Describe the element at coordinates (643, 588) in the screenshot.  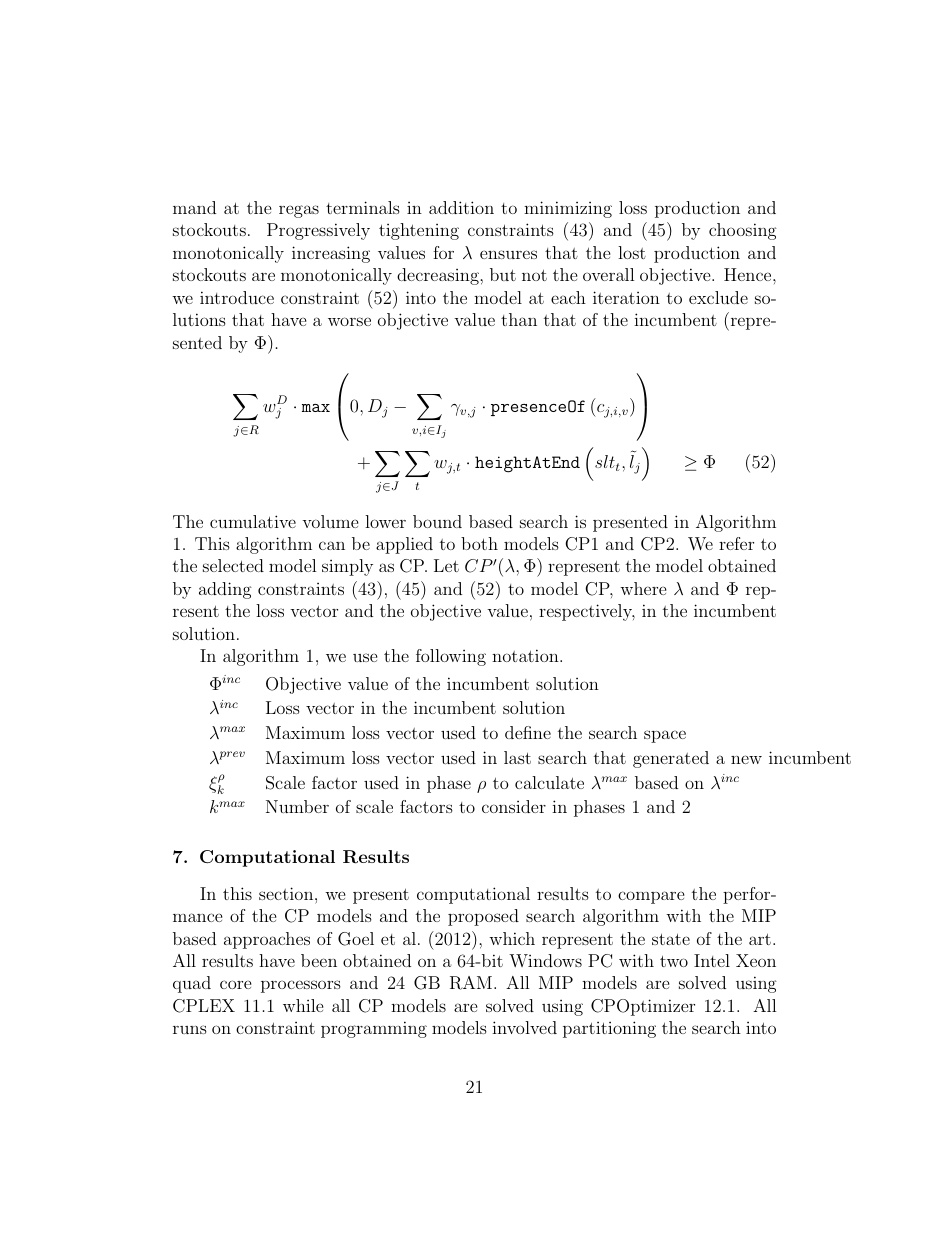
I see `where` at that location.
